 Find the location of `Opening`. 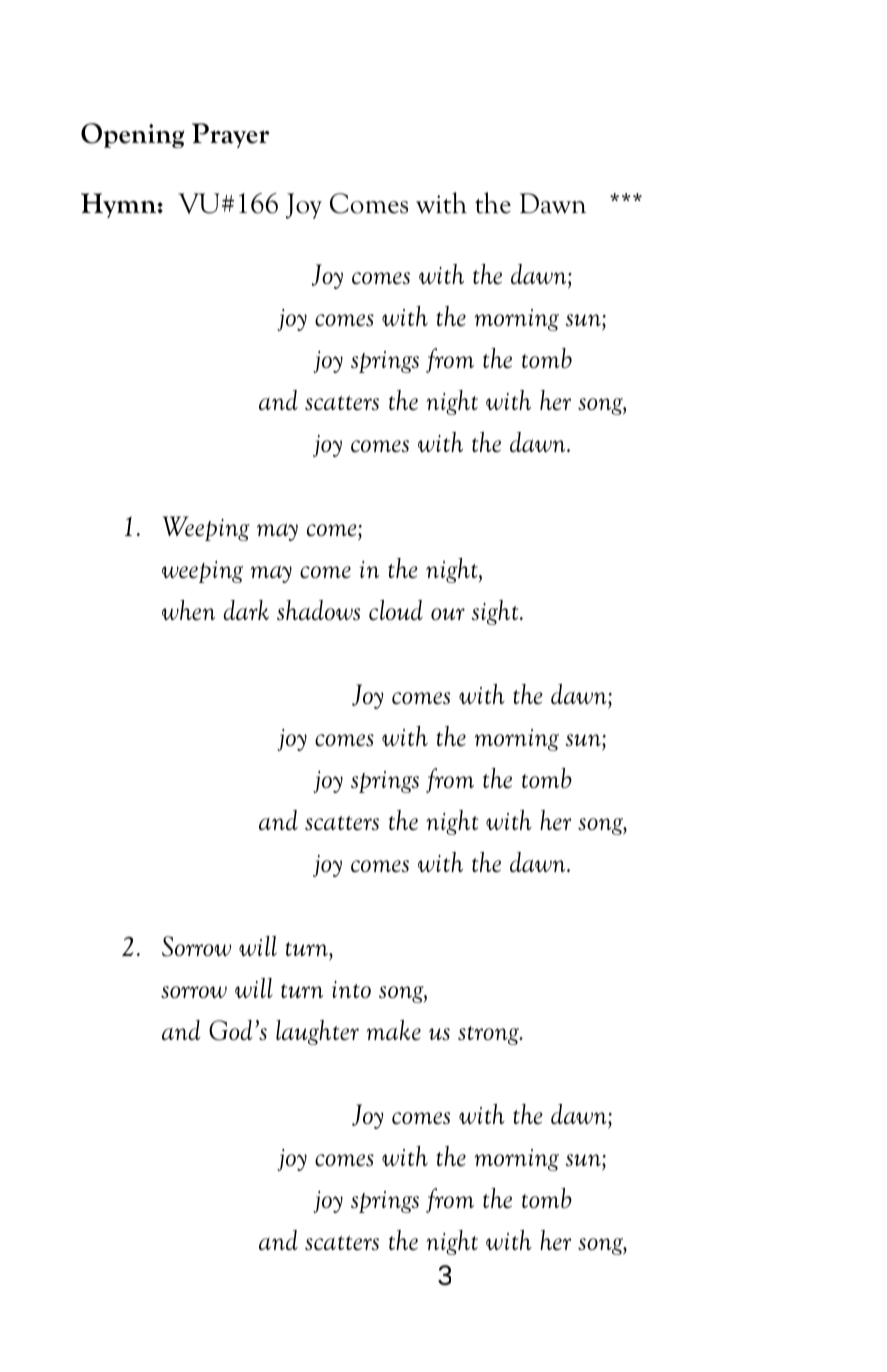

Opening is located at coordinates (132, 135).
